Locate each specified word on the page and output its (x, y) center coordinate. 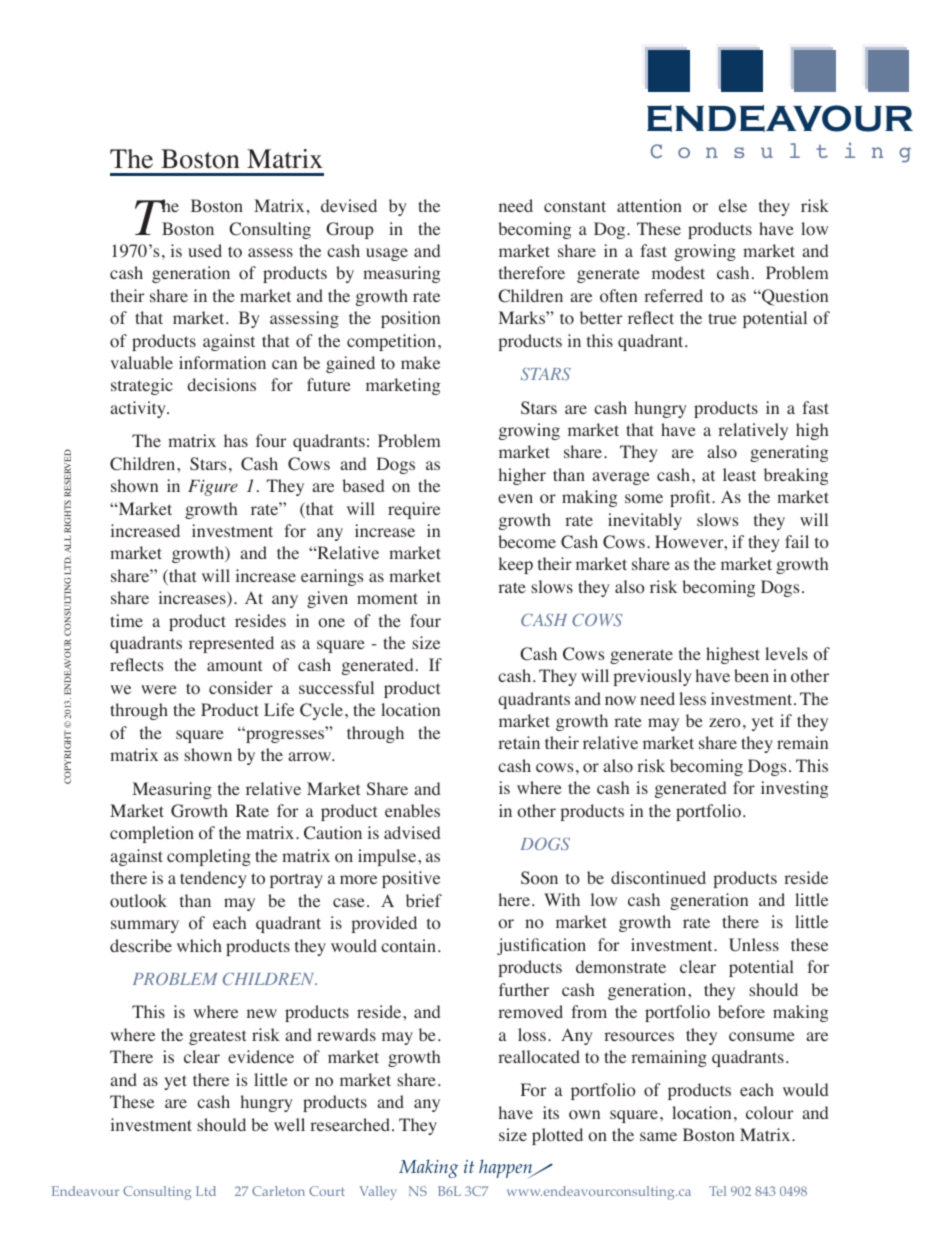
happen (507, 1168)
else (733, 205)
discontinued (658, 878)
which (199, 945)
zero (725, 723)
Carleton (278, 1191)
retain (519, 742)
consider (241, 688)
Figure (213, 488)
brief (424, 900)
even (515, 498)
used (205, 250)
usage (387, 254)
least (739, 474)
